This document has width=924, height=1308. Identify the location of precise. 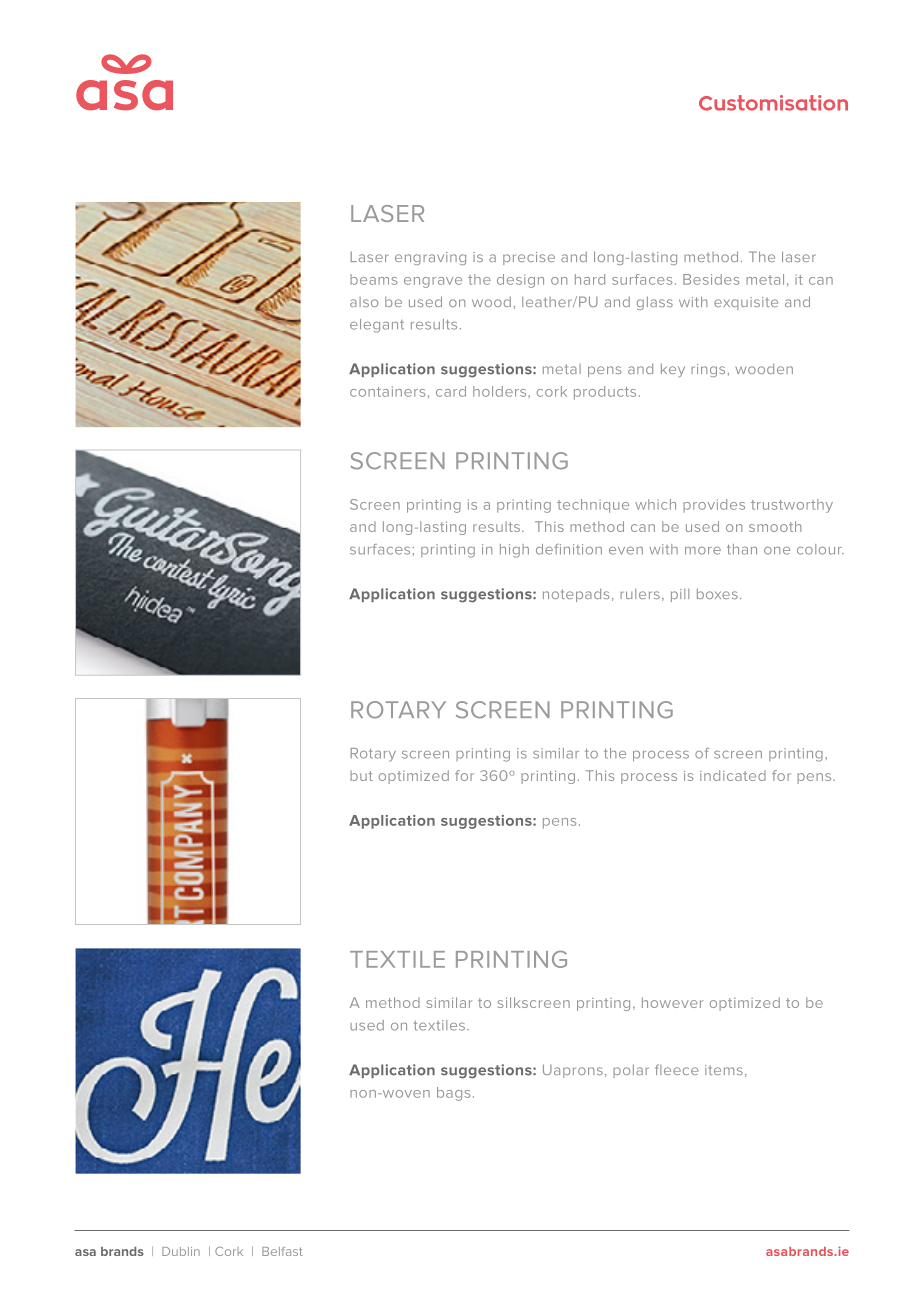
(529, 258).
